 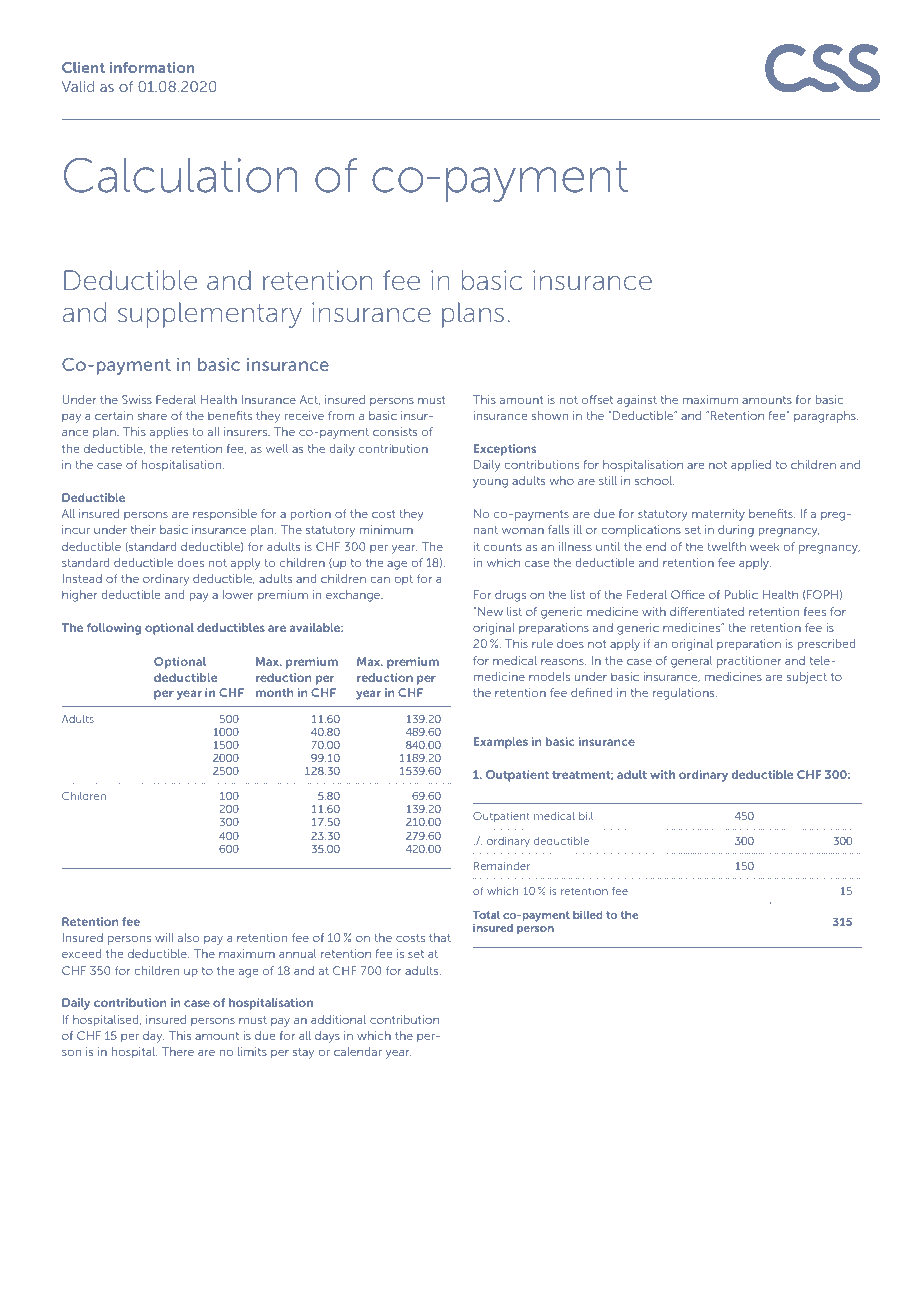 I want to click on additional, so click(x=338, y=1019).
